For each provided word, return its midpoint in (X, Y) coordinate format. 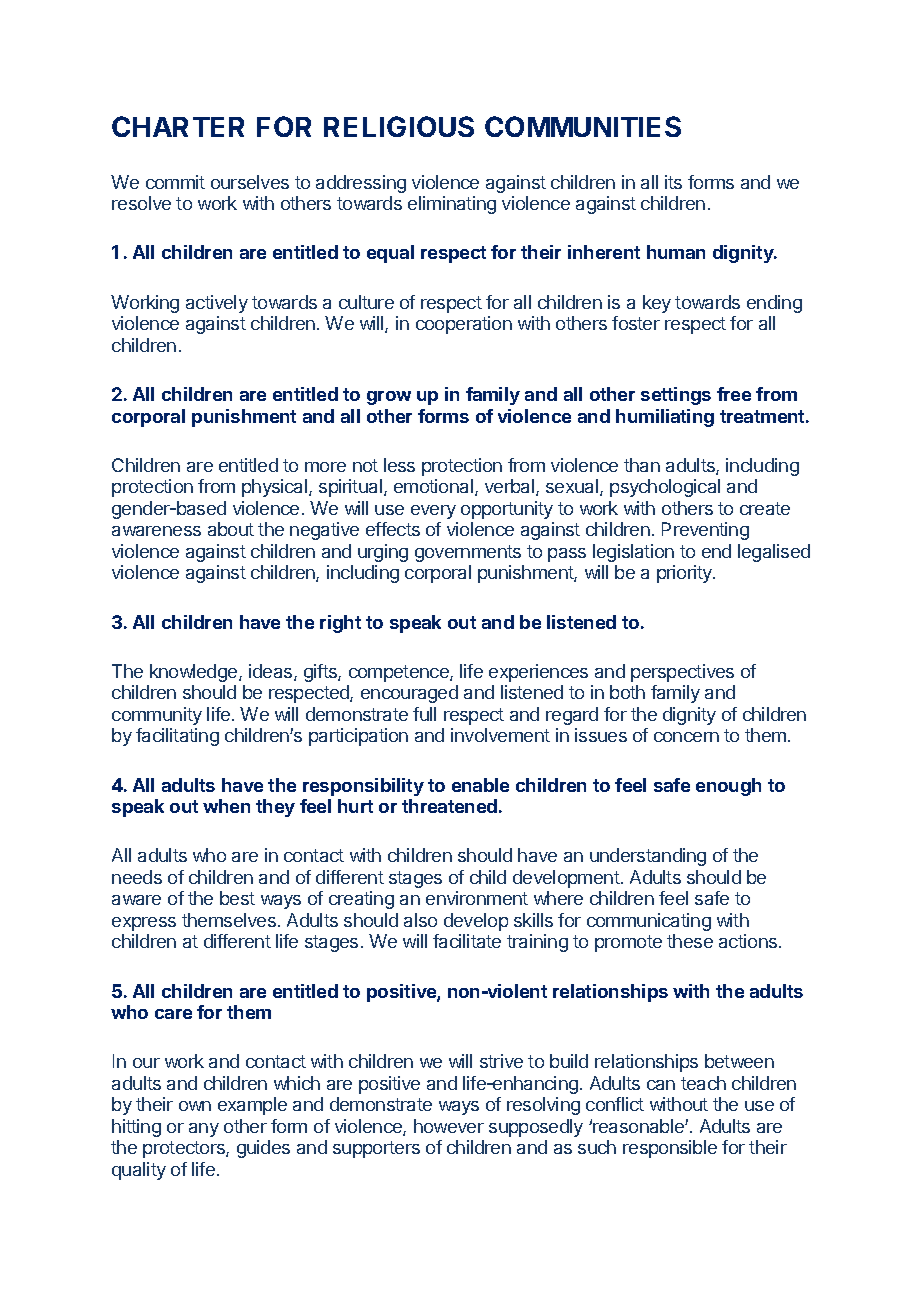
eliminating (452, 205)
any (204, 1130)
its (673, 182)
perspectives (682, 673)
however (449, 1126)
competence (400, 673)
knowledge (195, 673)
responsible (670, 1149)
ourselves (250, 182)
